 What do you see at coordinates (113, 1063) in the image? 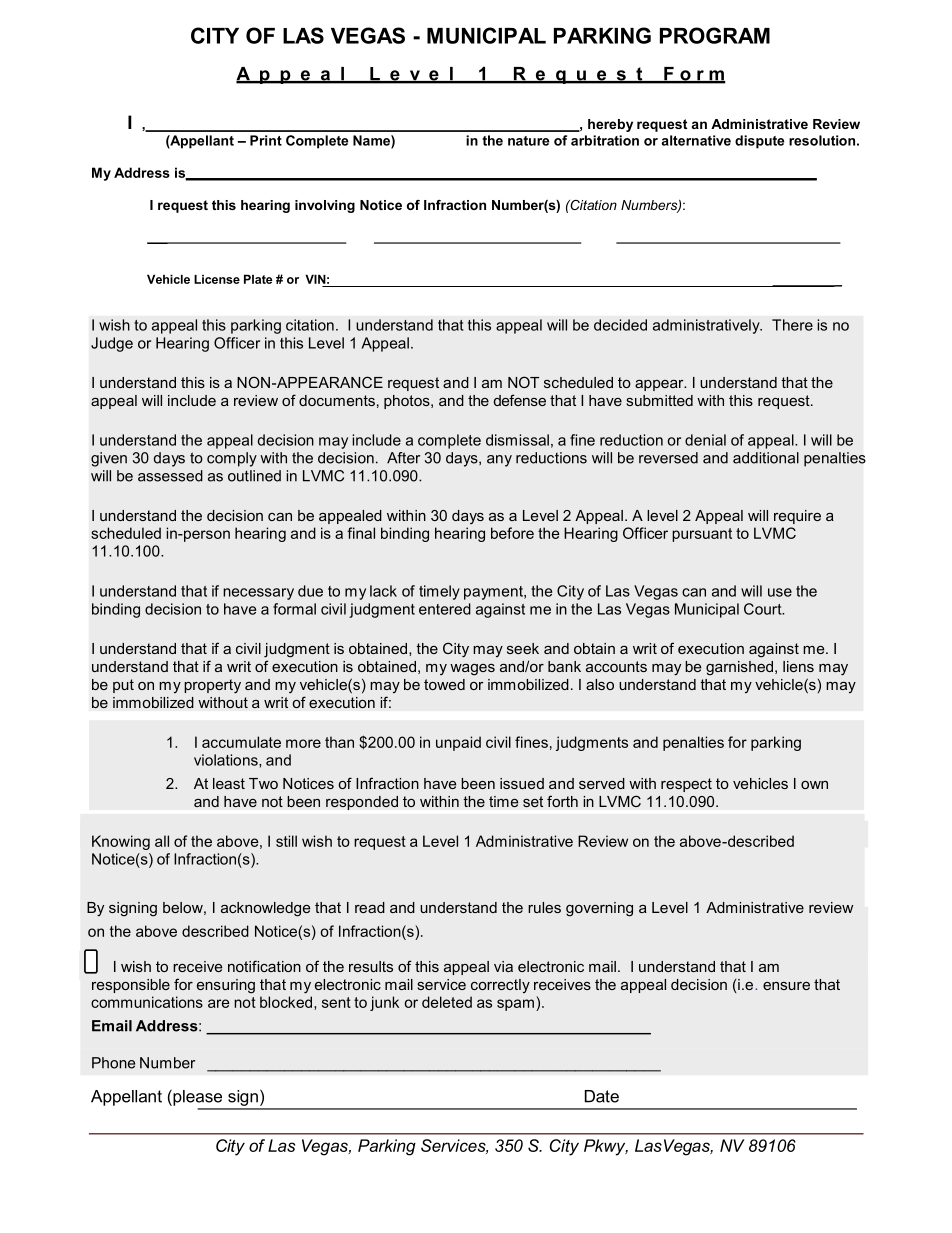
I see `Phone` at bounding box center [113, 1063].
